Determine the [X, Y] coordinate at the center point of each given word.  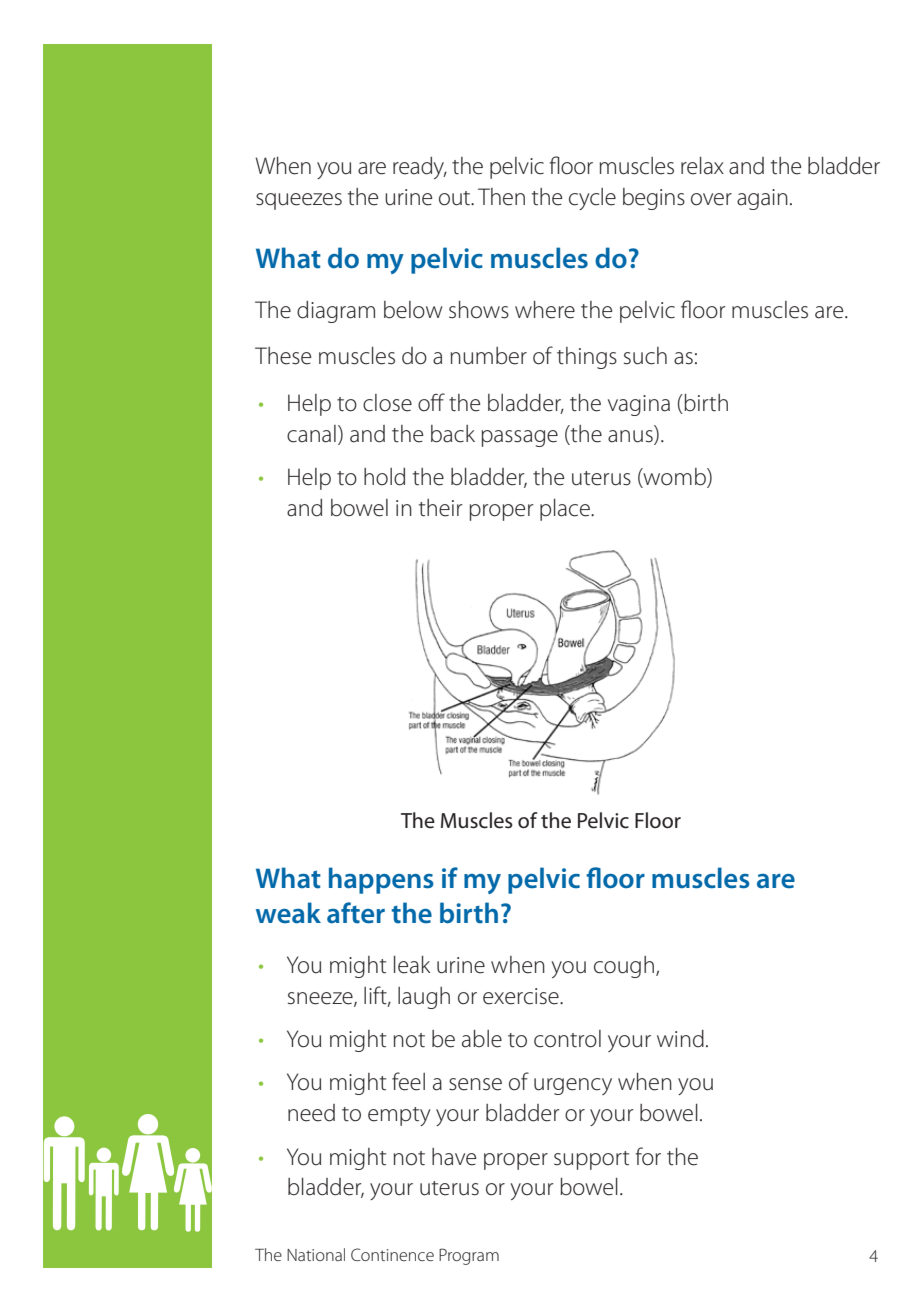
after [356, 913]
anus [630, 436]
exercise [522, 996]
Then [501, 197]
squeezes [299, 201]
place [566, 510]
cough [624, 967]
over [711, 199]
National [316, 1254]
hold [384, 477]
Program [469, 1256]
